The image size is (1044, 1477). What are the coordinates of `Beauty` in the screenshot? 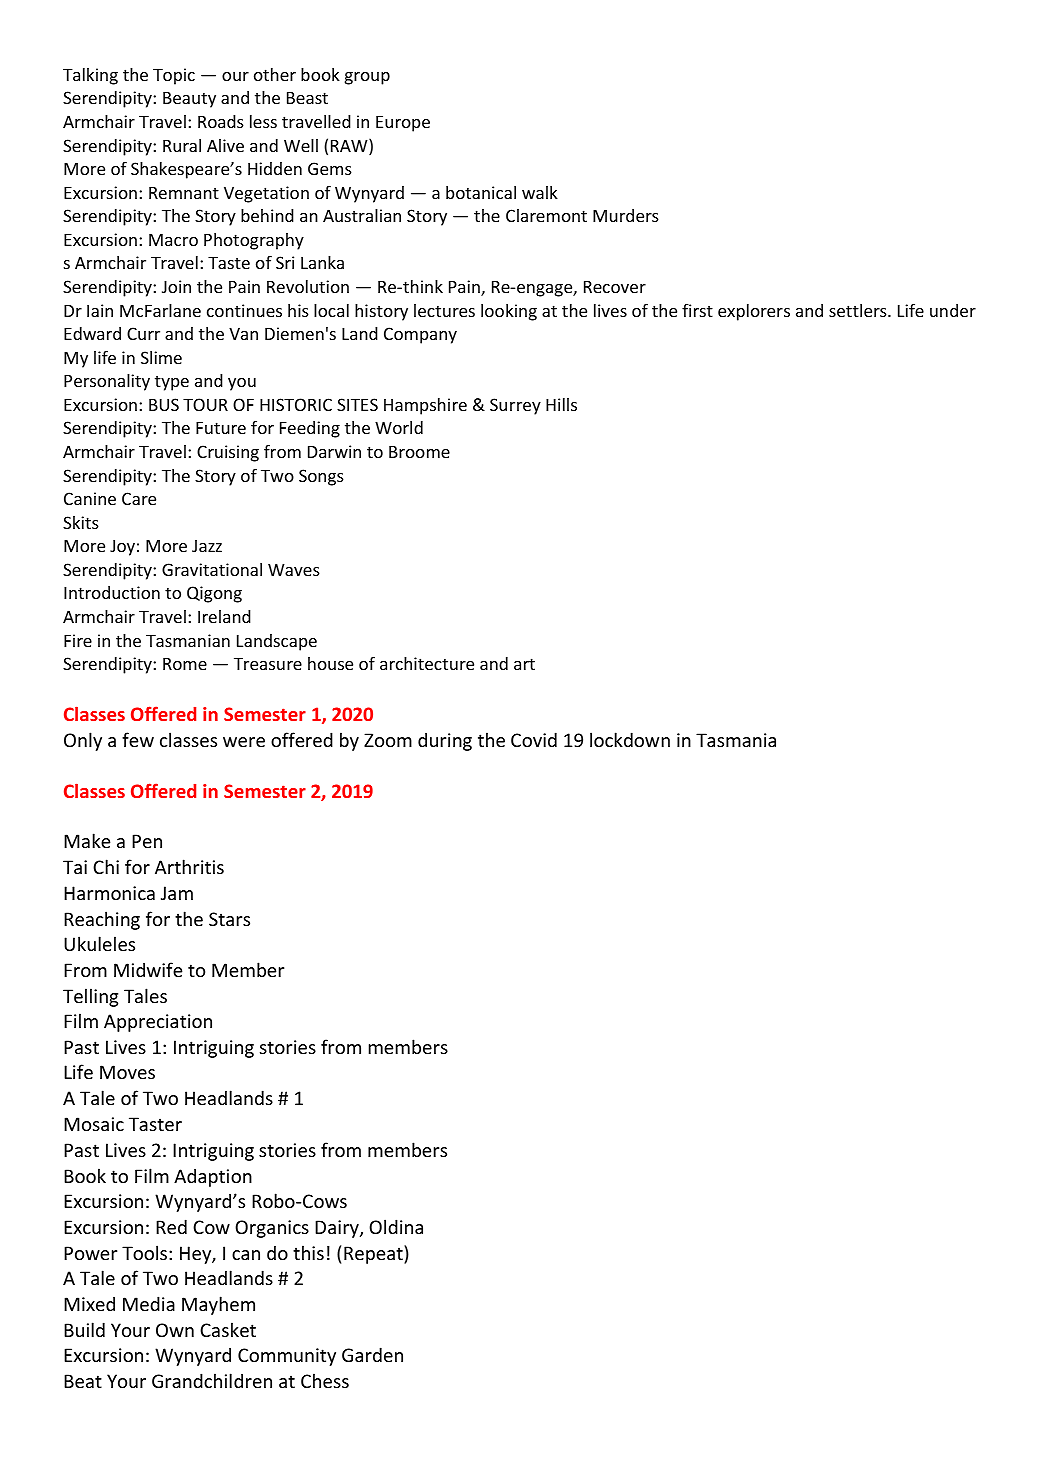 It's located at (189, 100).
